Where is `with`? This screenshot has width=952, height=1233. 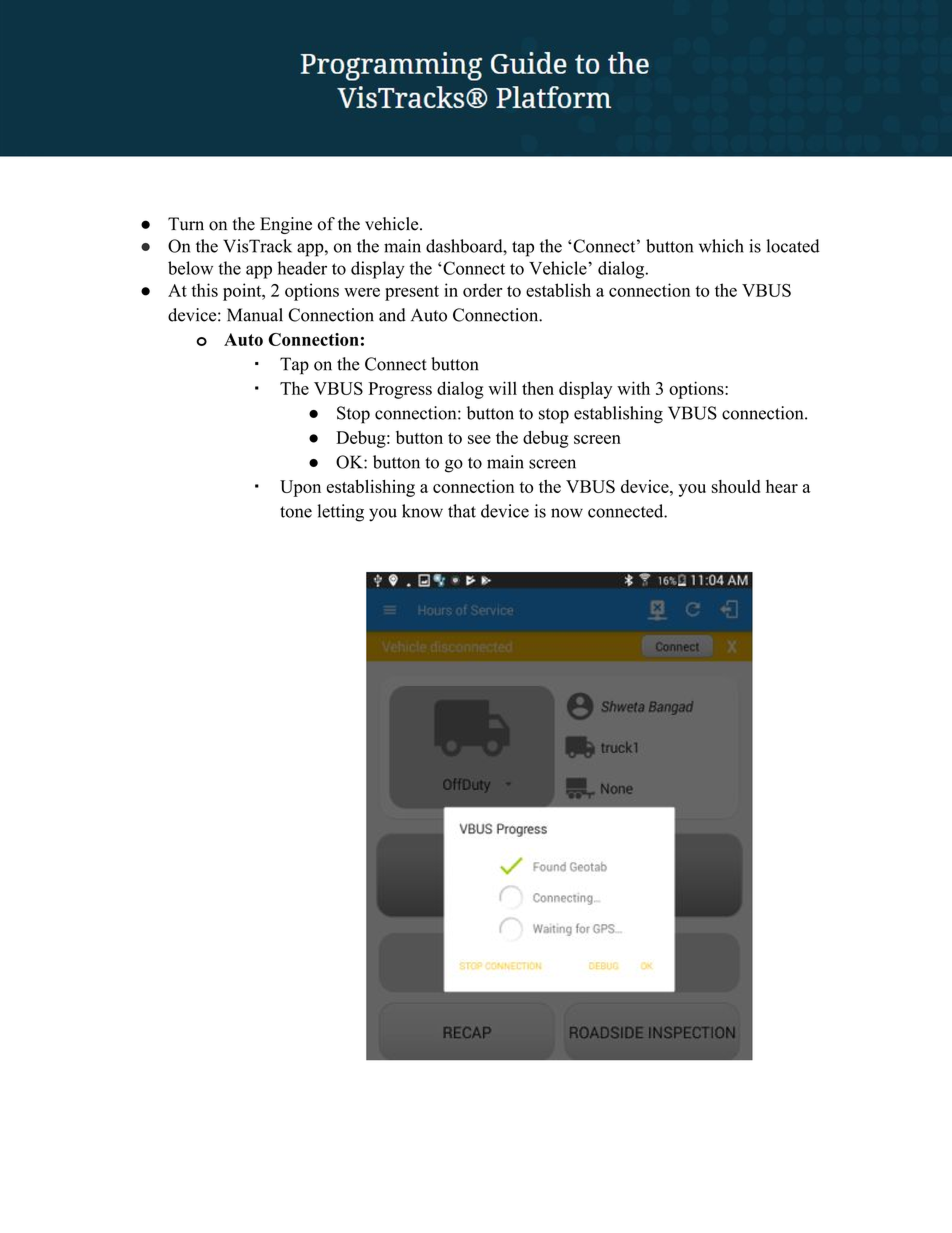 with is located at coordinates (633, 388).
